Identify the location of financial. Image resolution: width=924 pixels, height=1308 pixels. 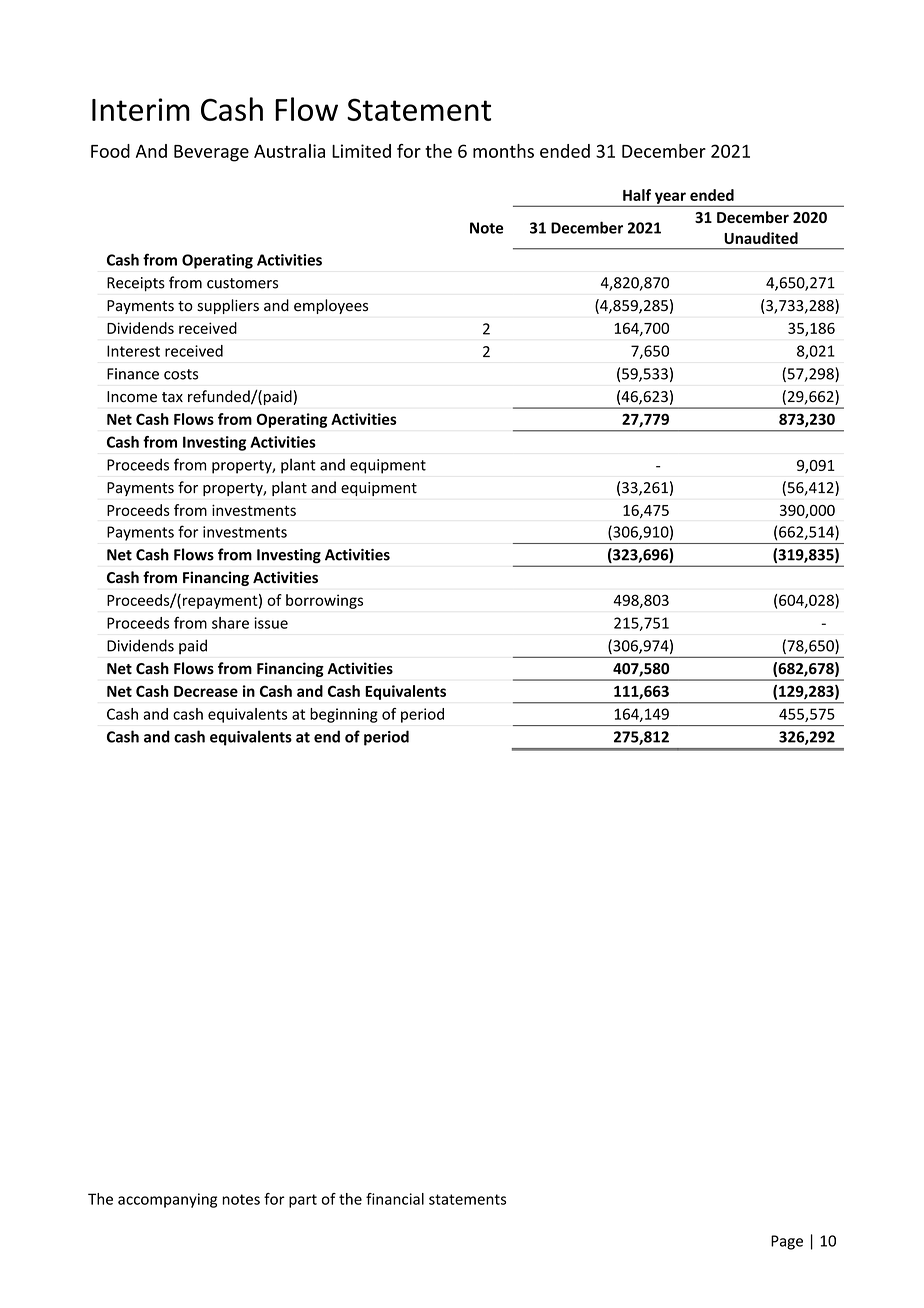
(395, 1199).
